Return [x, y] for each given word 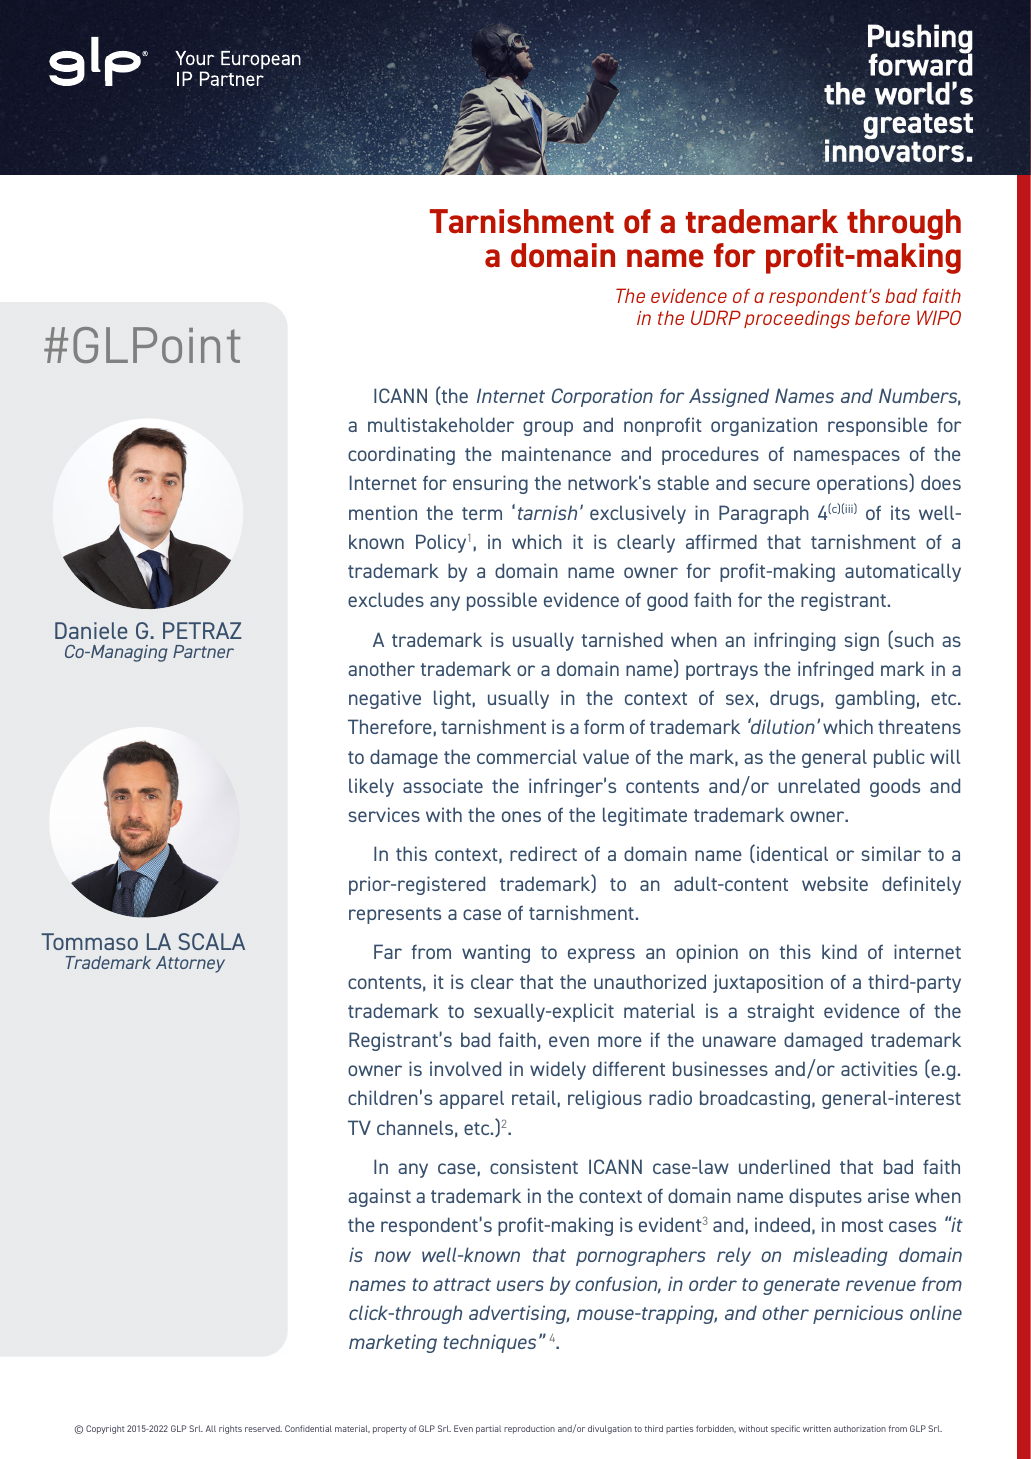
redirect [543, 853]
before [882, 317]
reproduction [529, 1429]
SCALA [211, 941]
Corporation [602, 397]
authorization [860, 1428]
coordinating [401, 455]
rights [230, 1429]
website [835, 883]
